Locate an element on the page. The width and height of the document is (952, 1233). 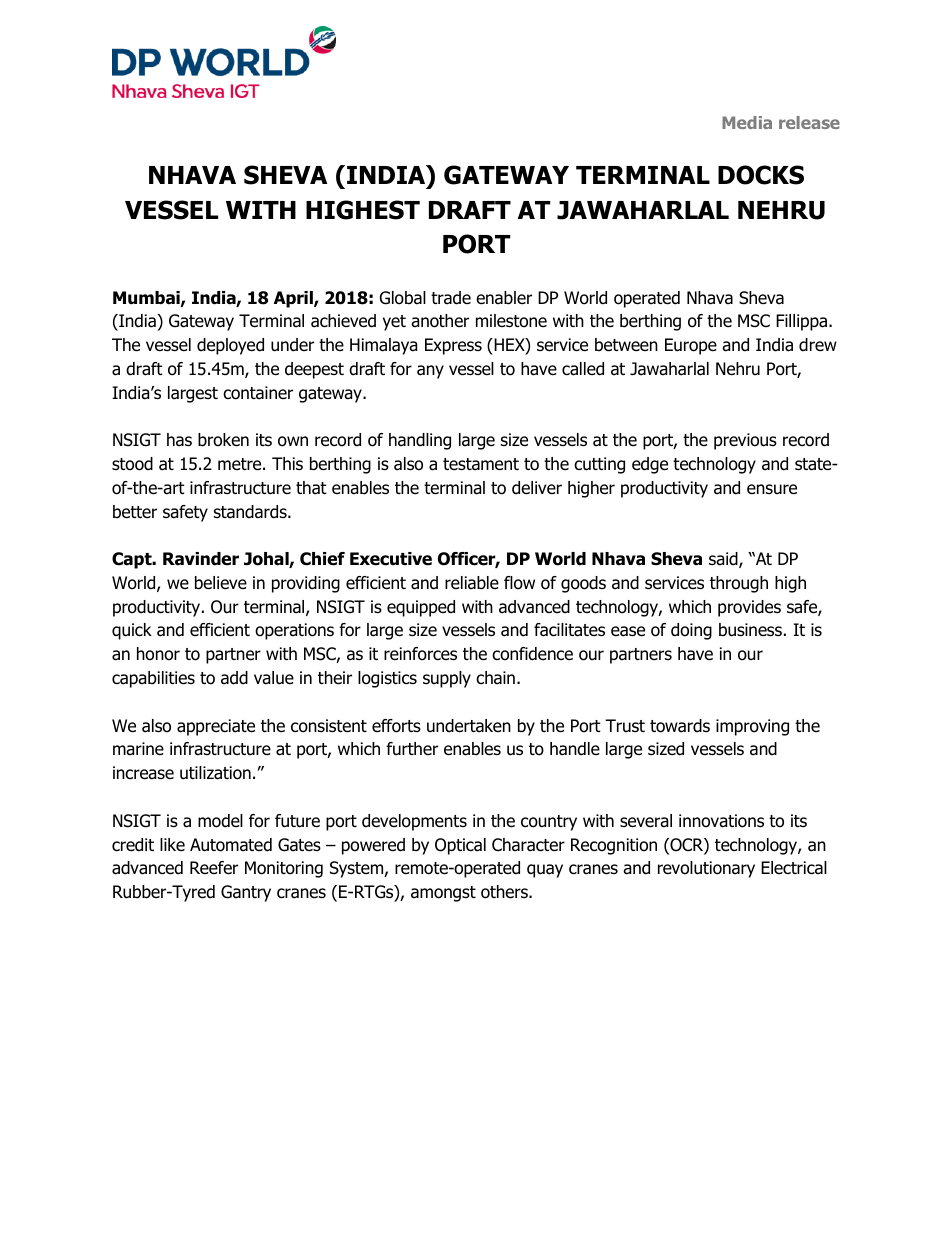
Media is located at coordinates (747, 122).
